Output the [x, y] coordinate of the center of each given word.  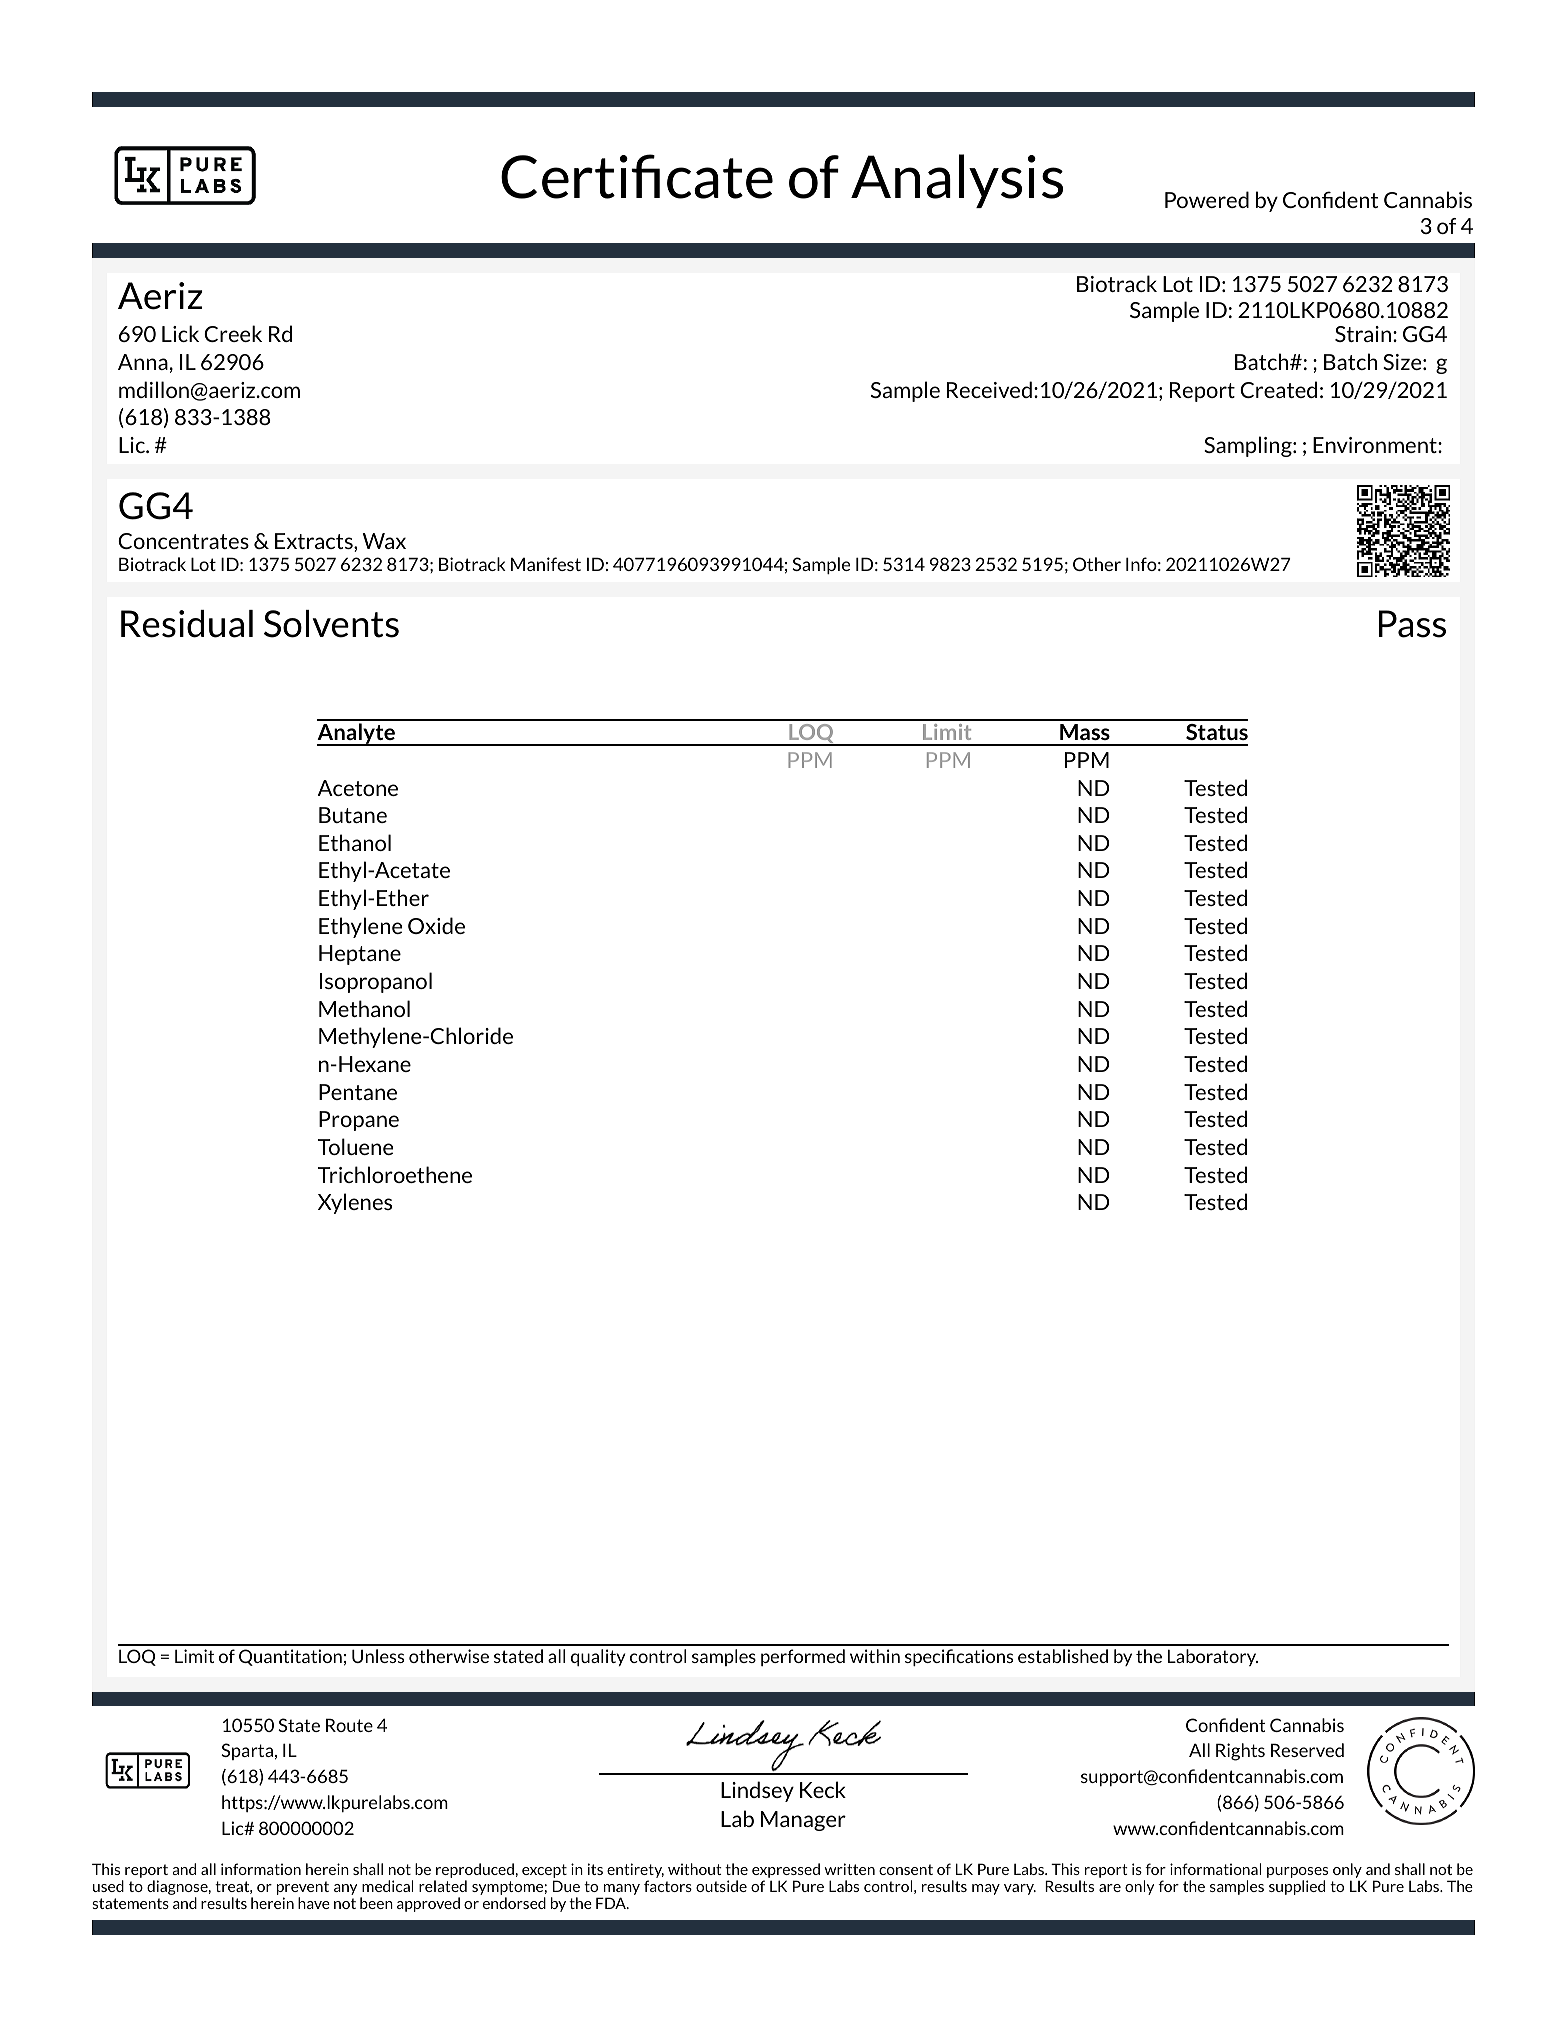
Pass [1412, 624]
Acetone [358, 788]
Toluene [355, 1146]
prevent [303, 1889]
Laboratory [1213, 1657]
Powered [1207, 199]
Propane [359, 1121]
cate [720, 178]
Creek [233, 333]
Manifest [546, 564]
